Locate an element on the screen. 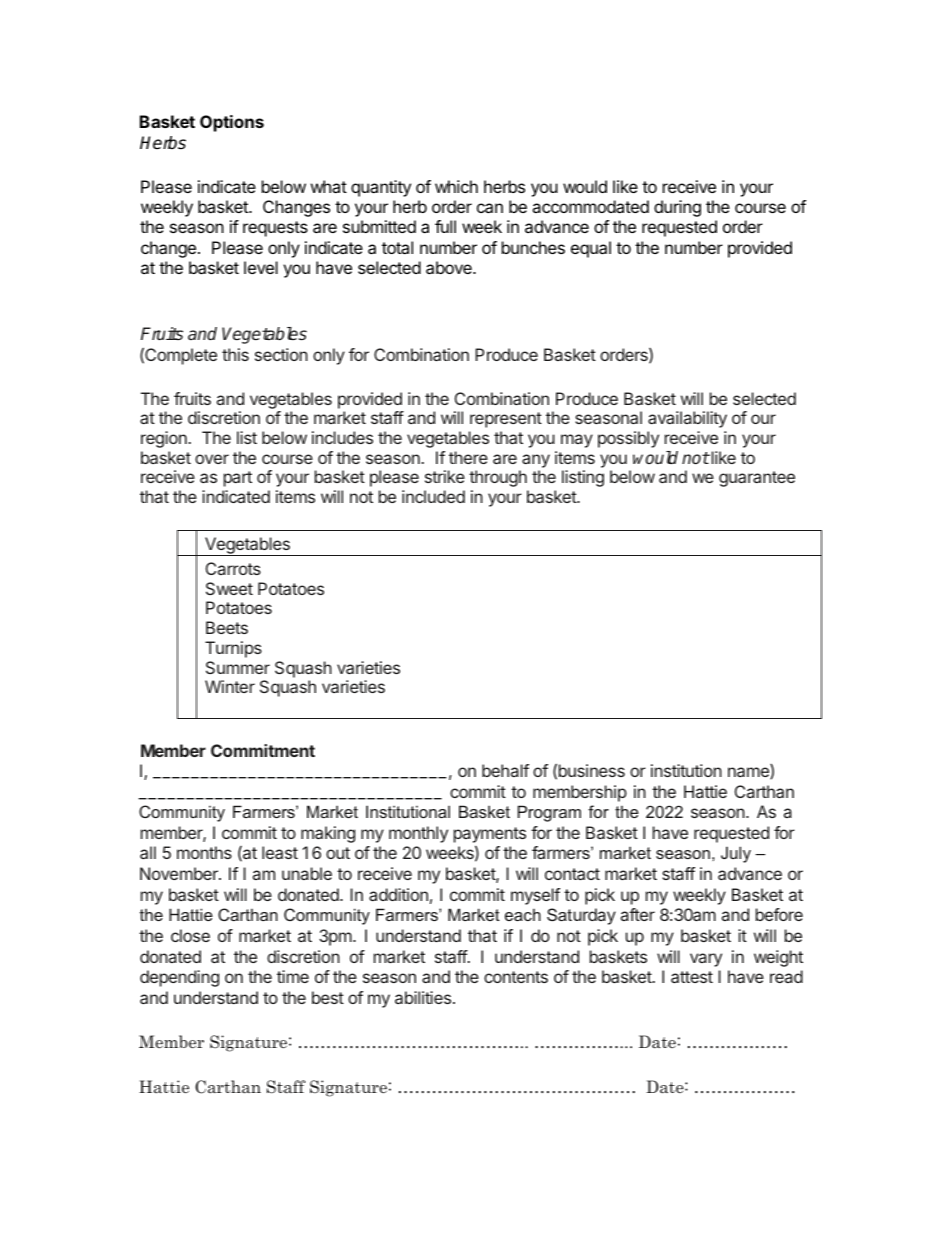  which is located at coordinates (456, 186).
